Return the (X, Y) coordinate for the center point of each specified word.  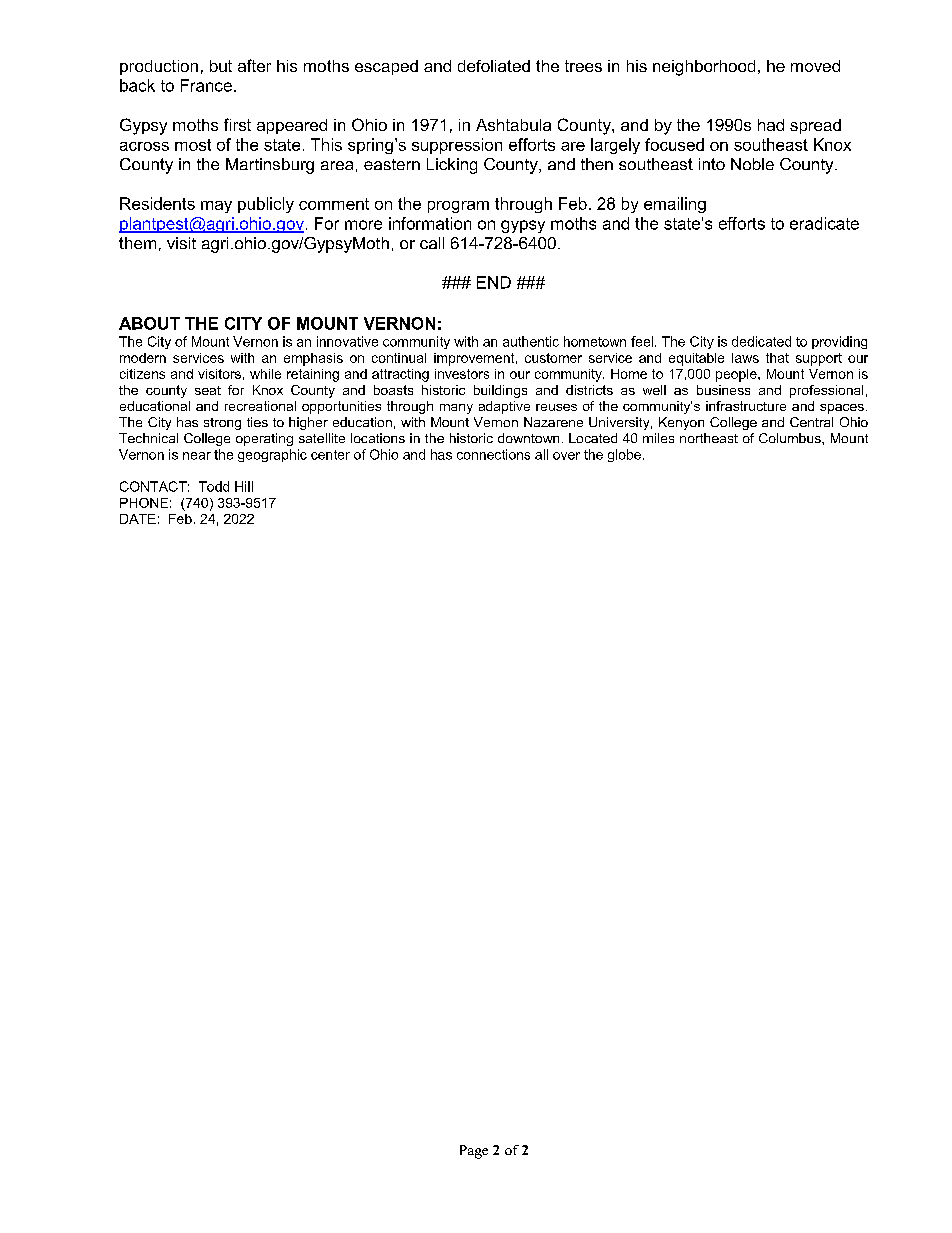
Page (474, 1152)
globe (624, 455)
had (771, 125)
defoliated (494, 66)
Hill (244, 486)
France (206, 85)
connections (493, 454)
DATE (138, 519)
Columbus (791, 438)
